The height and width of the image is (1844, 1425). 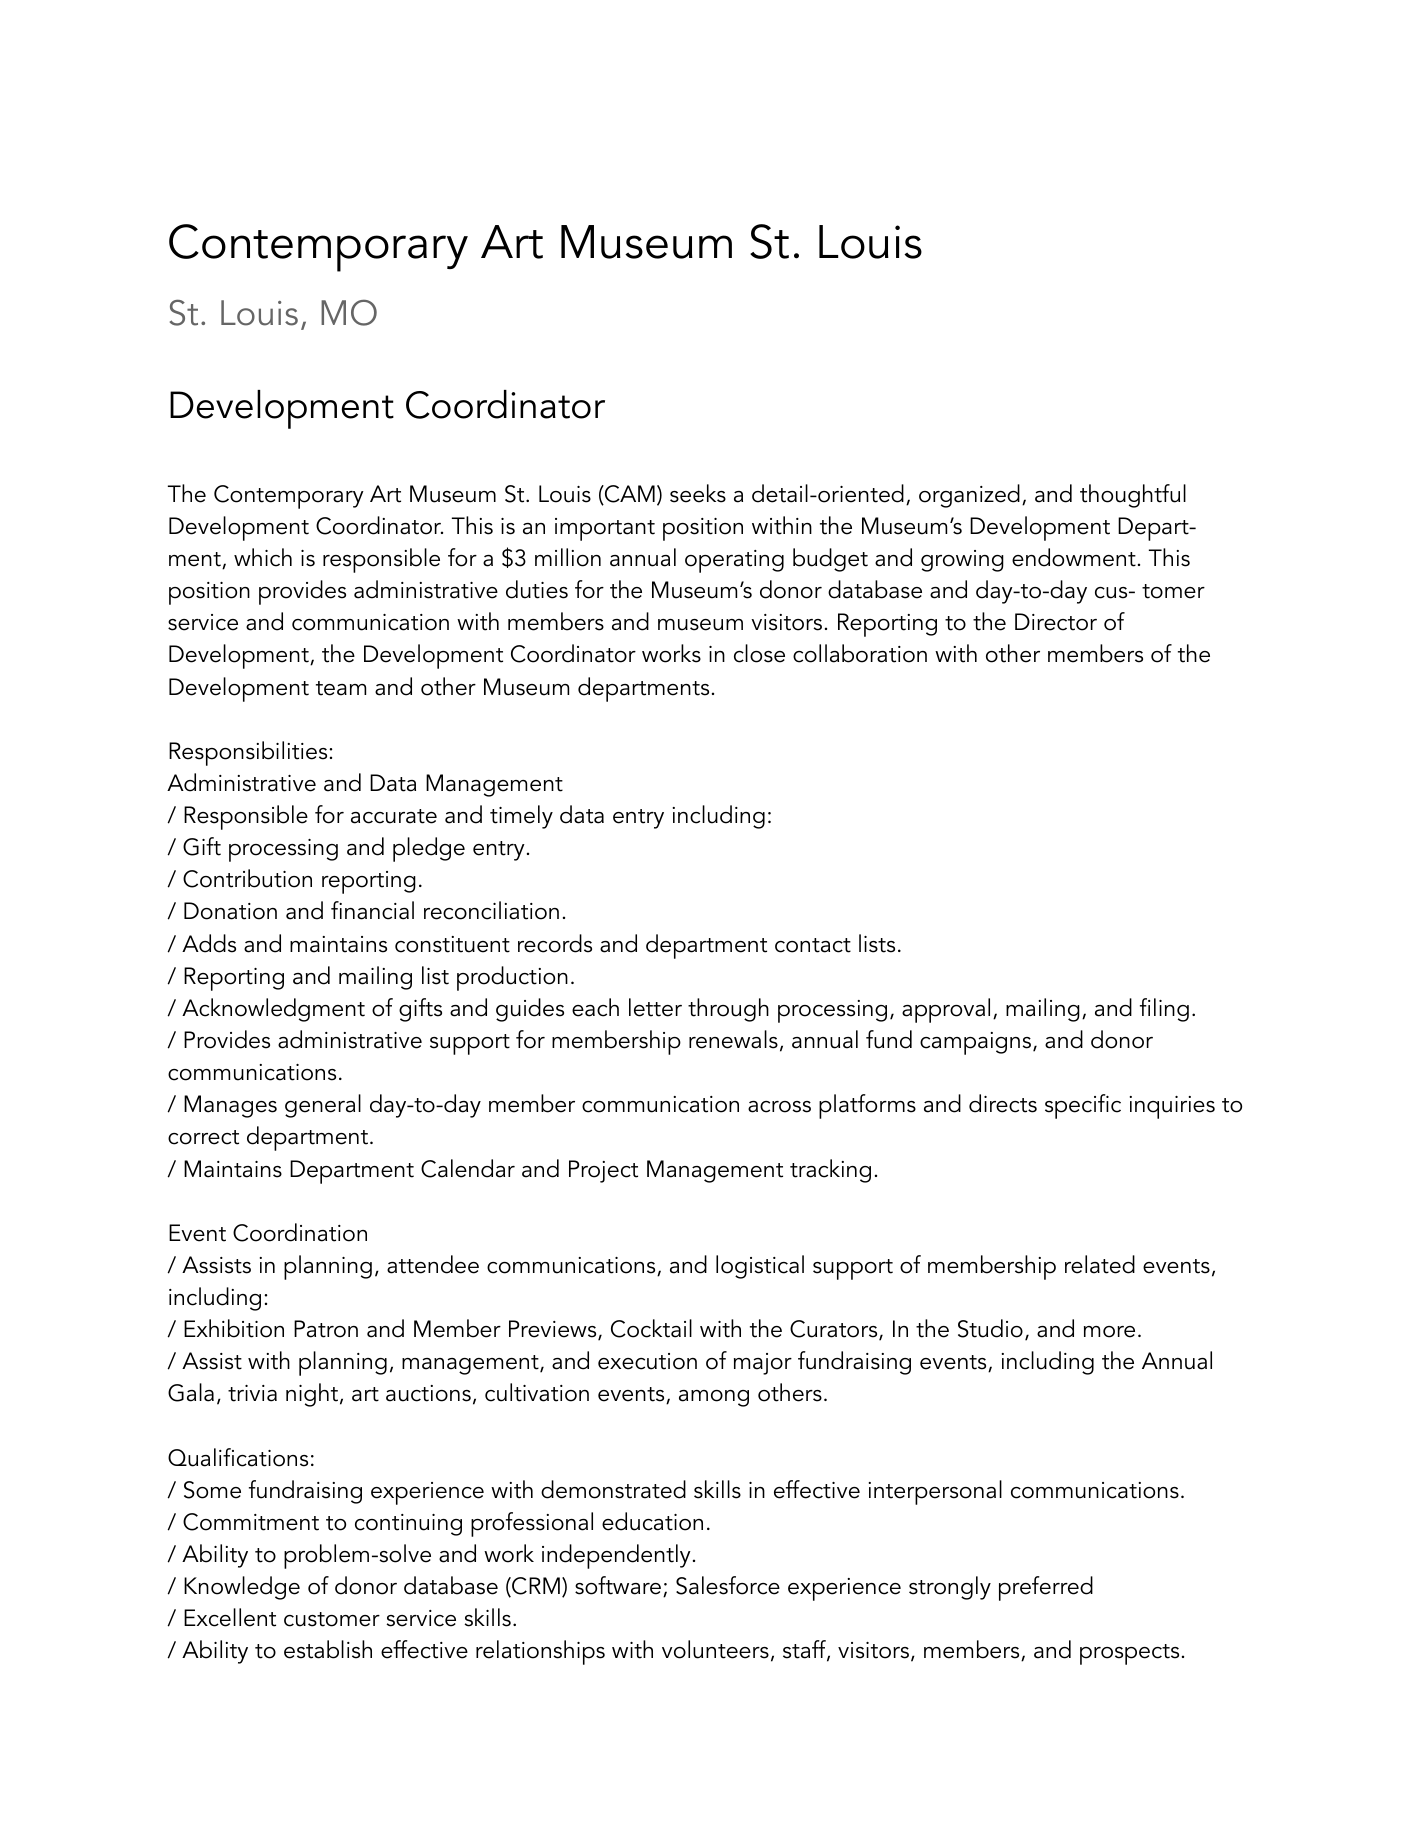 I want to click on execution, so click(x=647, y=1361).
